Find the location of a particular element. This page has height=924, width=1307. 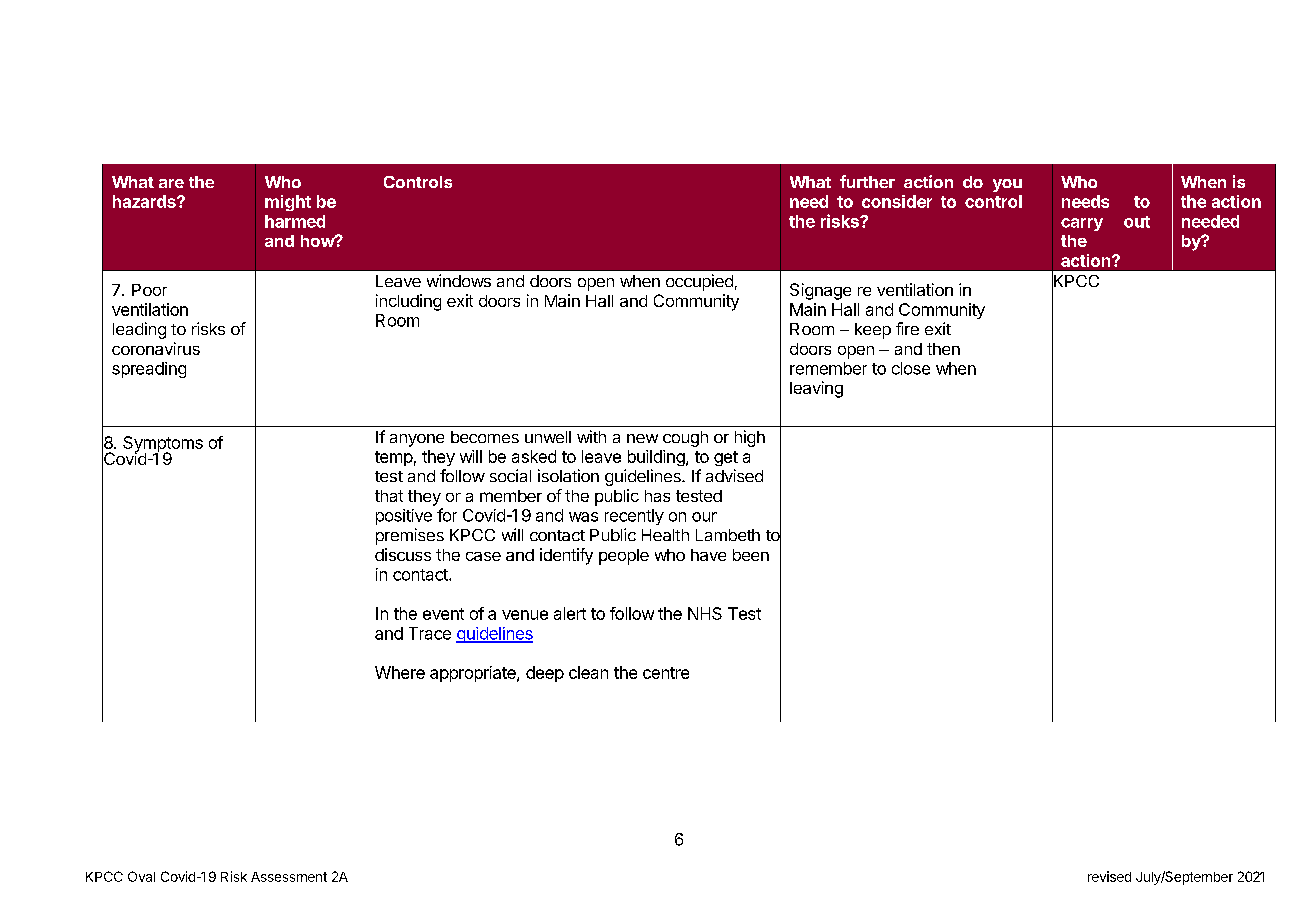

Assessment is located at coordinates (289, 877).
